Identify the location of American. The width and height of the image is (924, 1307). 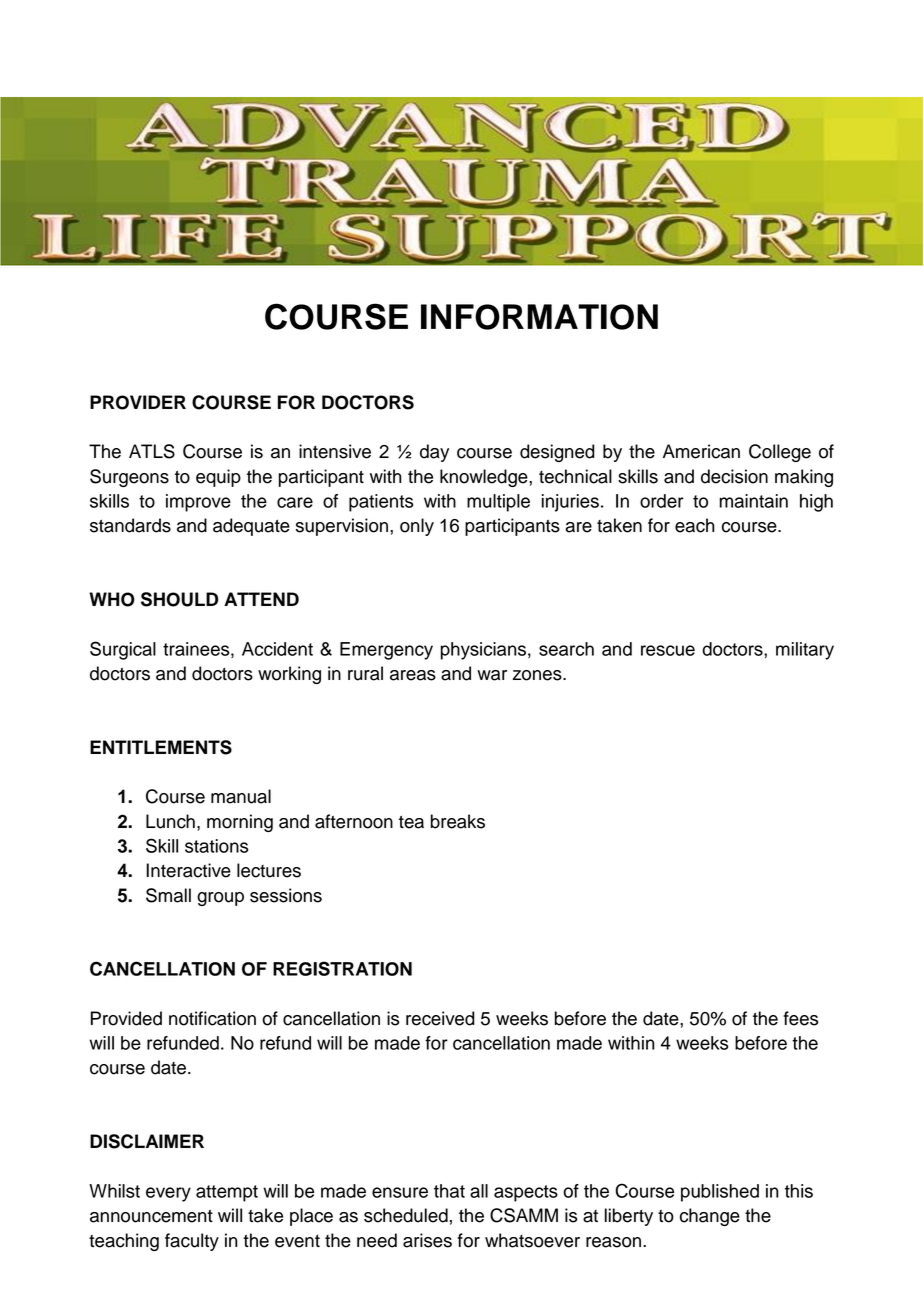
(701, 451).
